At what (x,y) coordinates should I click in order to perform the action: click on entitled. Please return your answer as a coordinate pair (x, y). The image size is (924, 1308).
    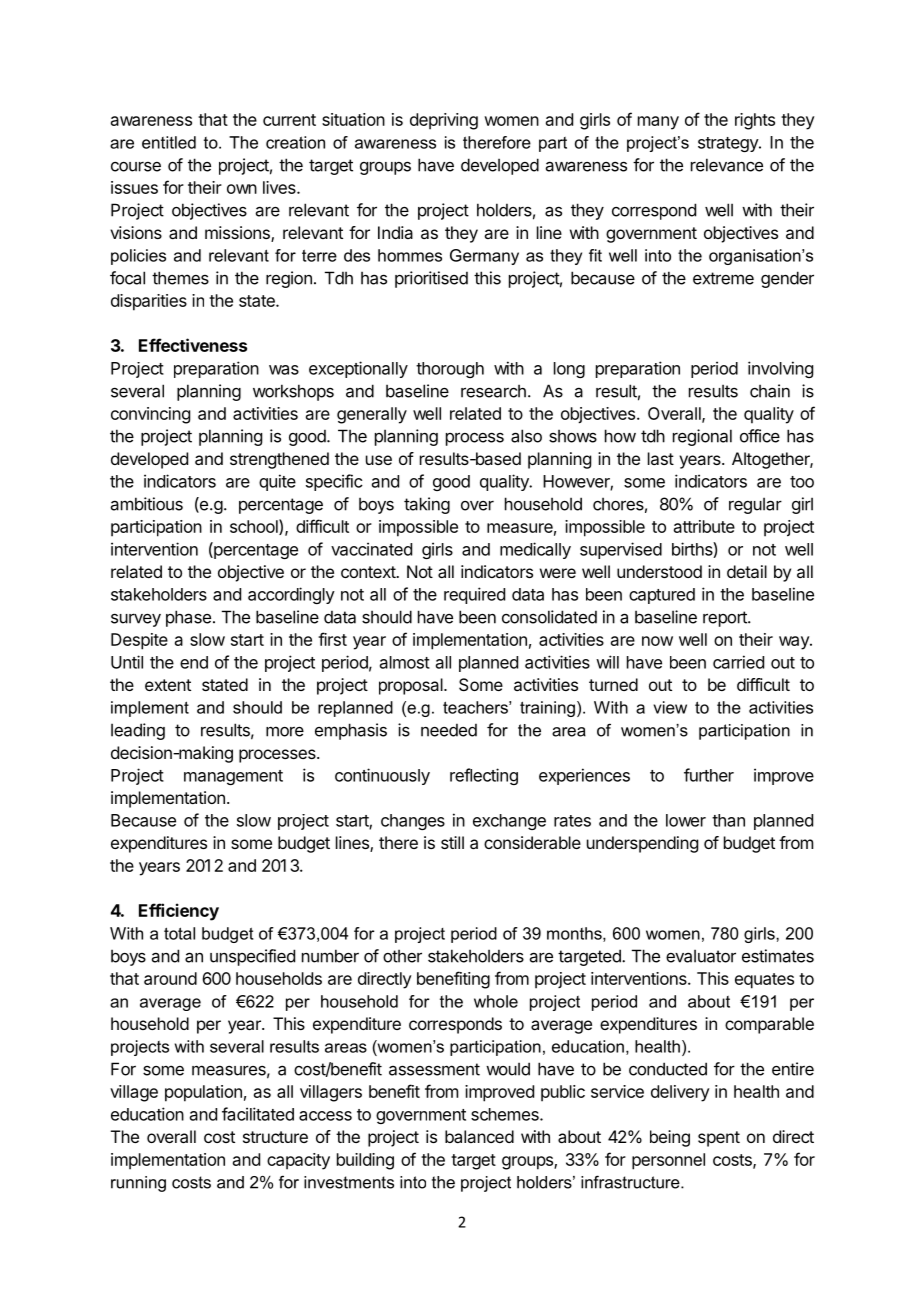
    Looking at the image, I should click on (169, 142).
